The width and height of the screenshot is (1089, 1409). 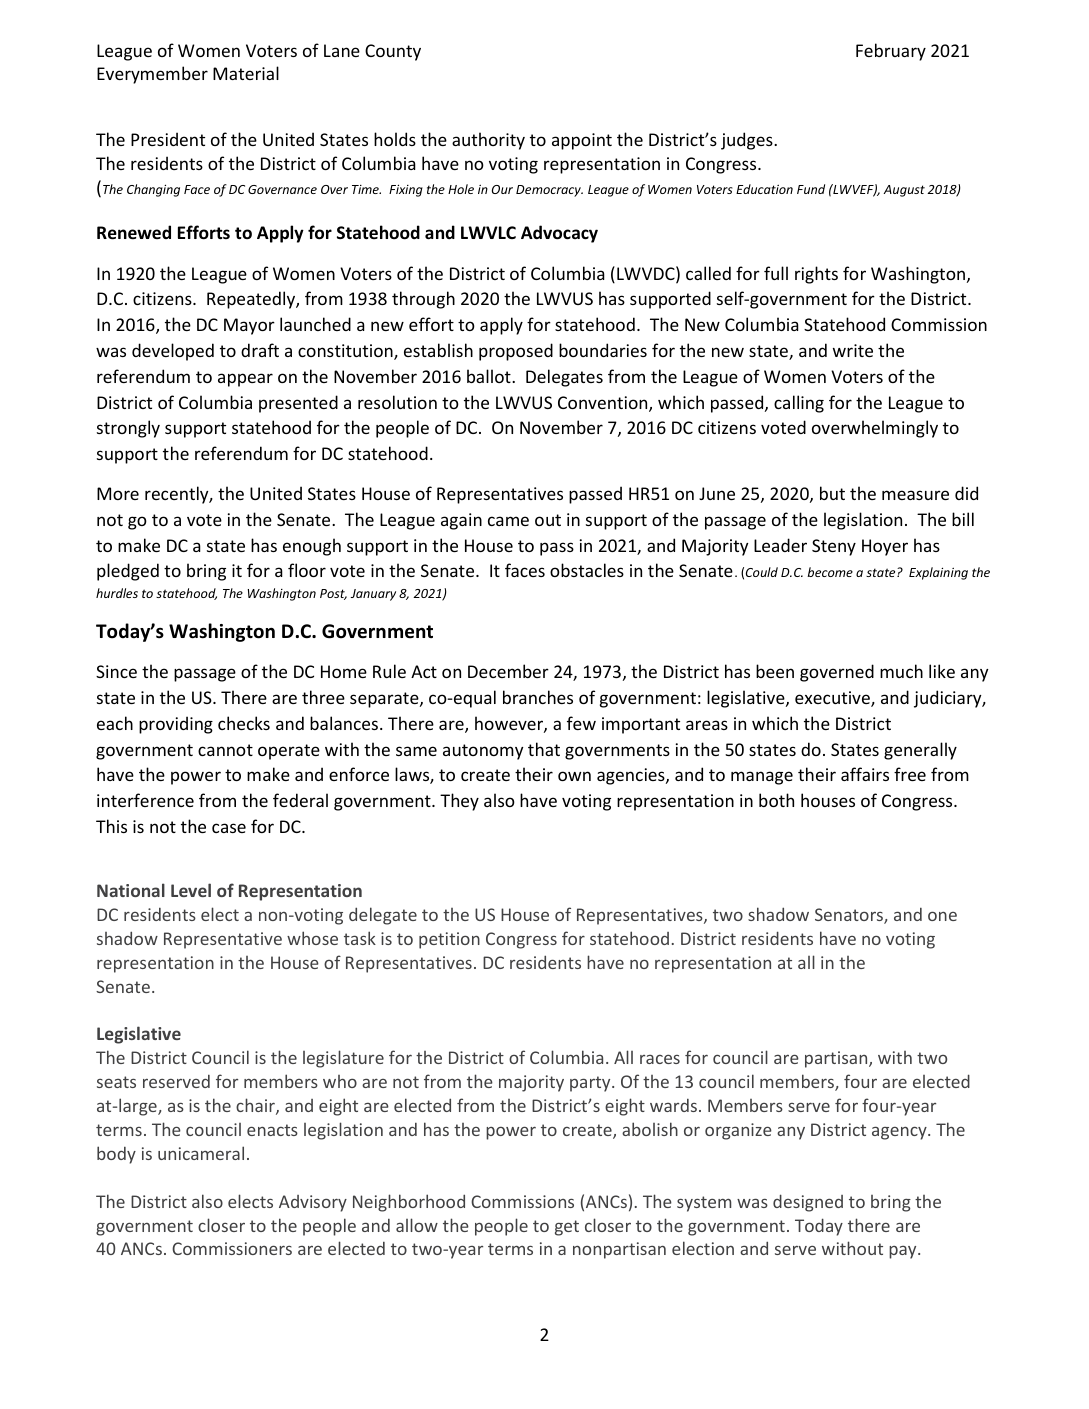 What do you see at coordinates (245, 380) in the screenshot?
I see `appear` at bounding box center [245, 380].
